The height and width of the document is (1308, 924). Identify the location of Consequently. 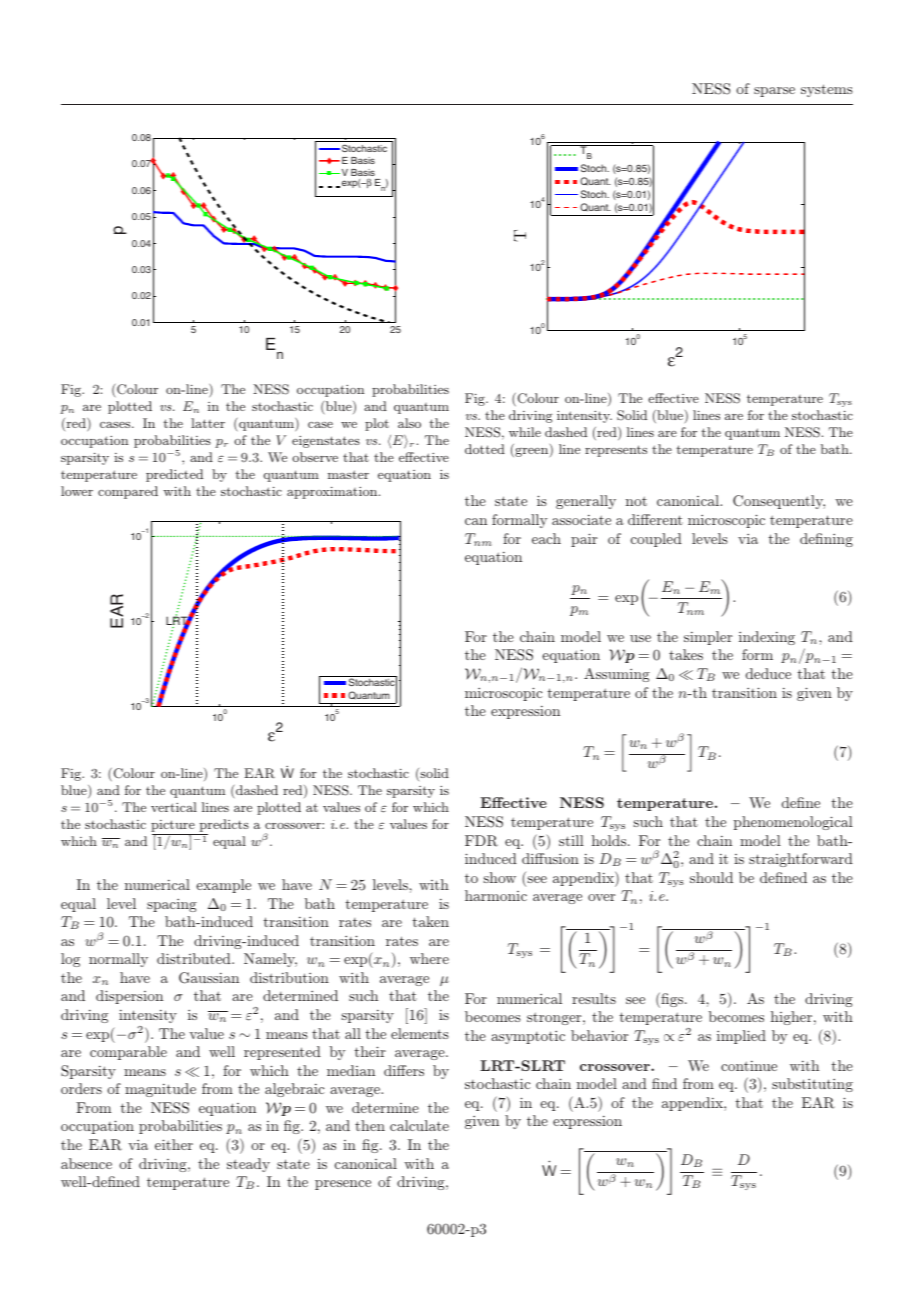
(779, 502).
